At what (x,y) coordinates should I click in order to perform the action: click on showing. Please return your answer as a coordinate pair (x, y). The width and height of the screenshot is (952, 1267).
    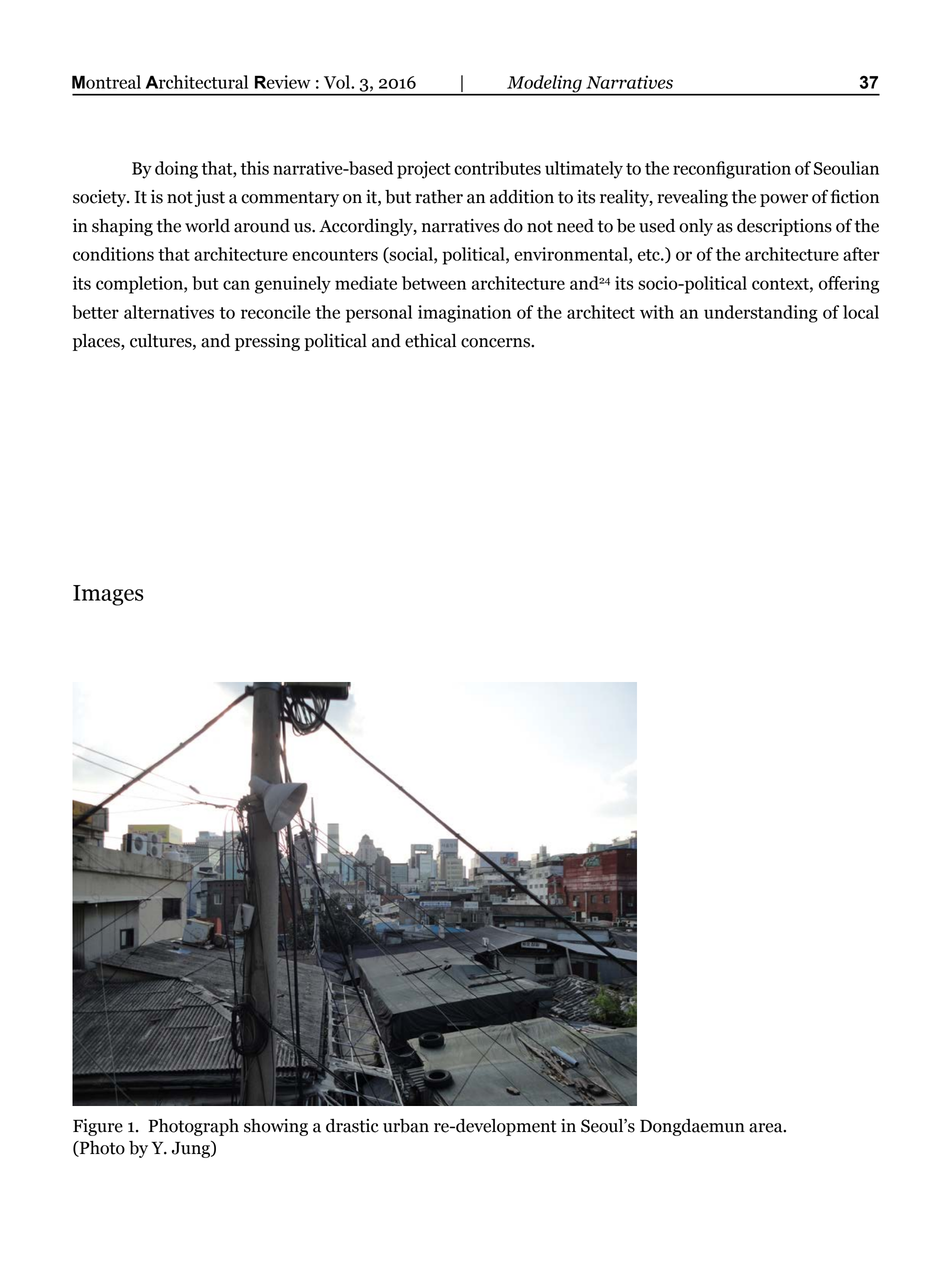
    Looking at the image, I should click on (276, 1127).
